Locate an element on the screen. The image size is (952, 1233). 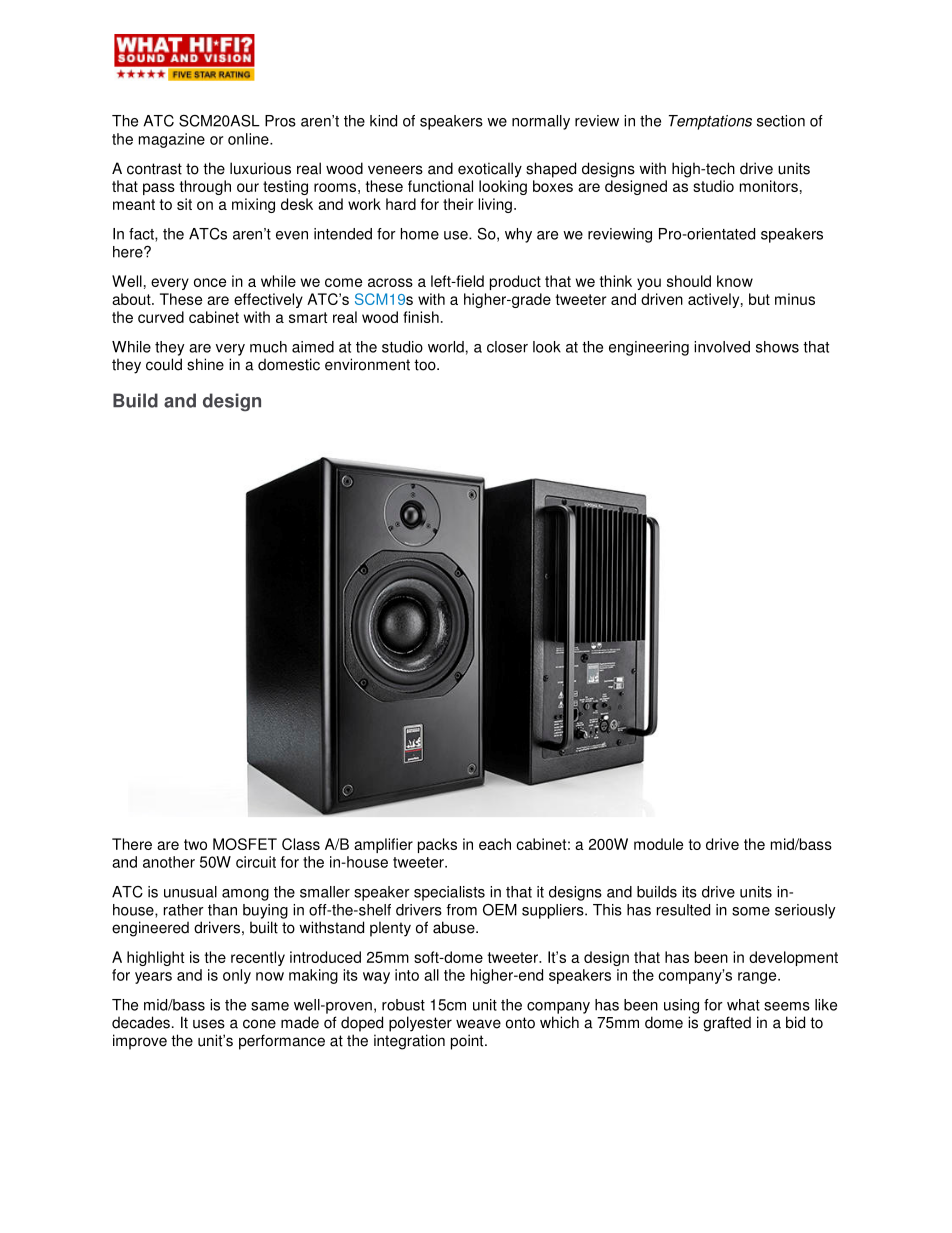
online is located at coordinates (249, 139).
